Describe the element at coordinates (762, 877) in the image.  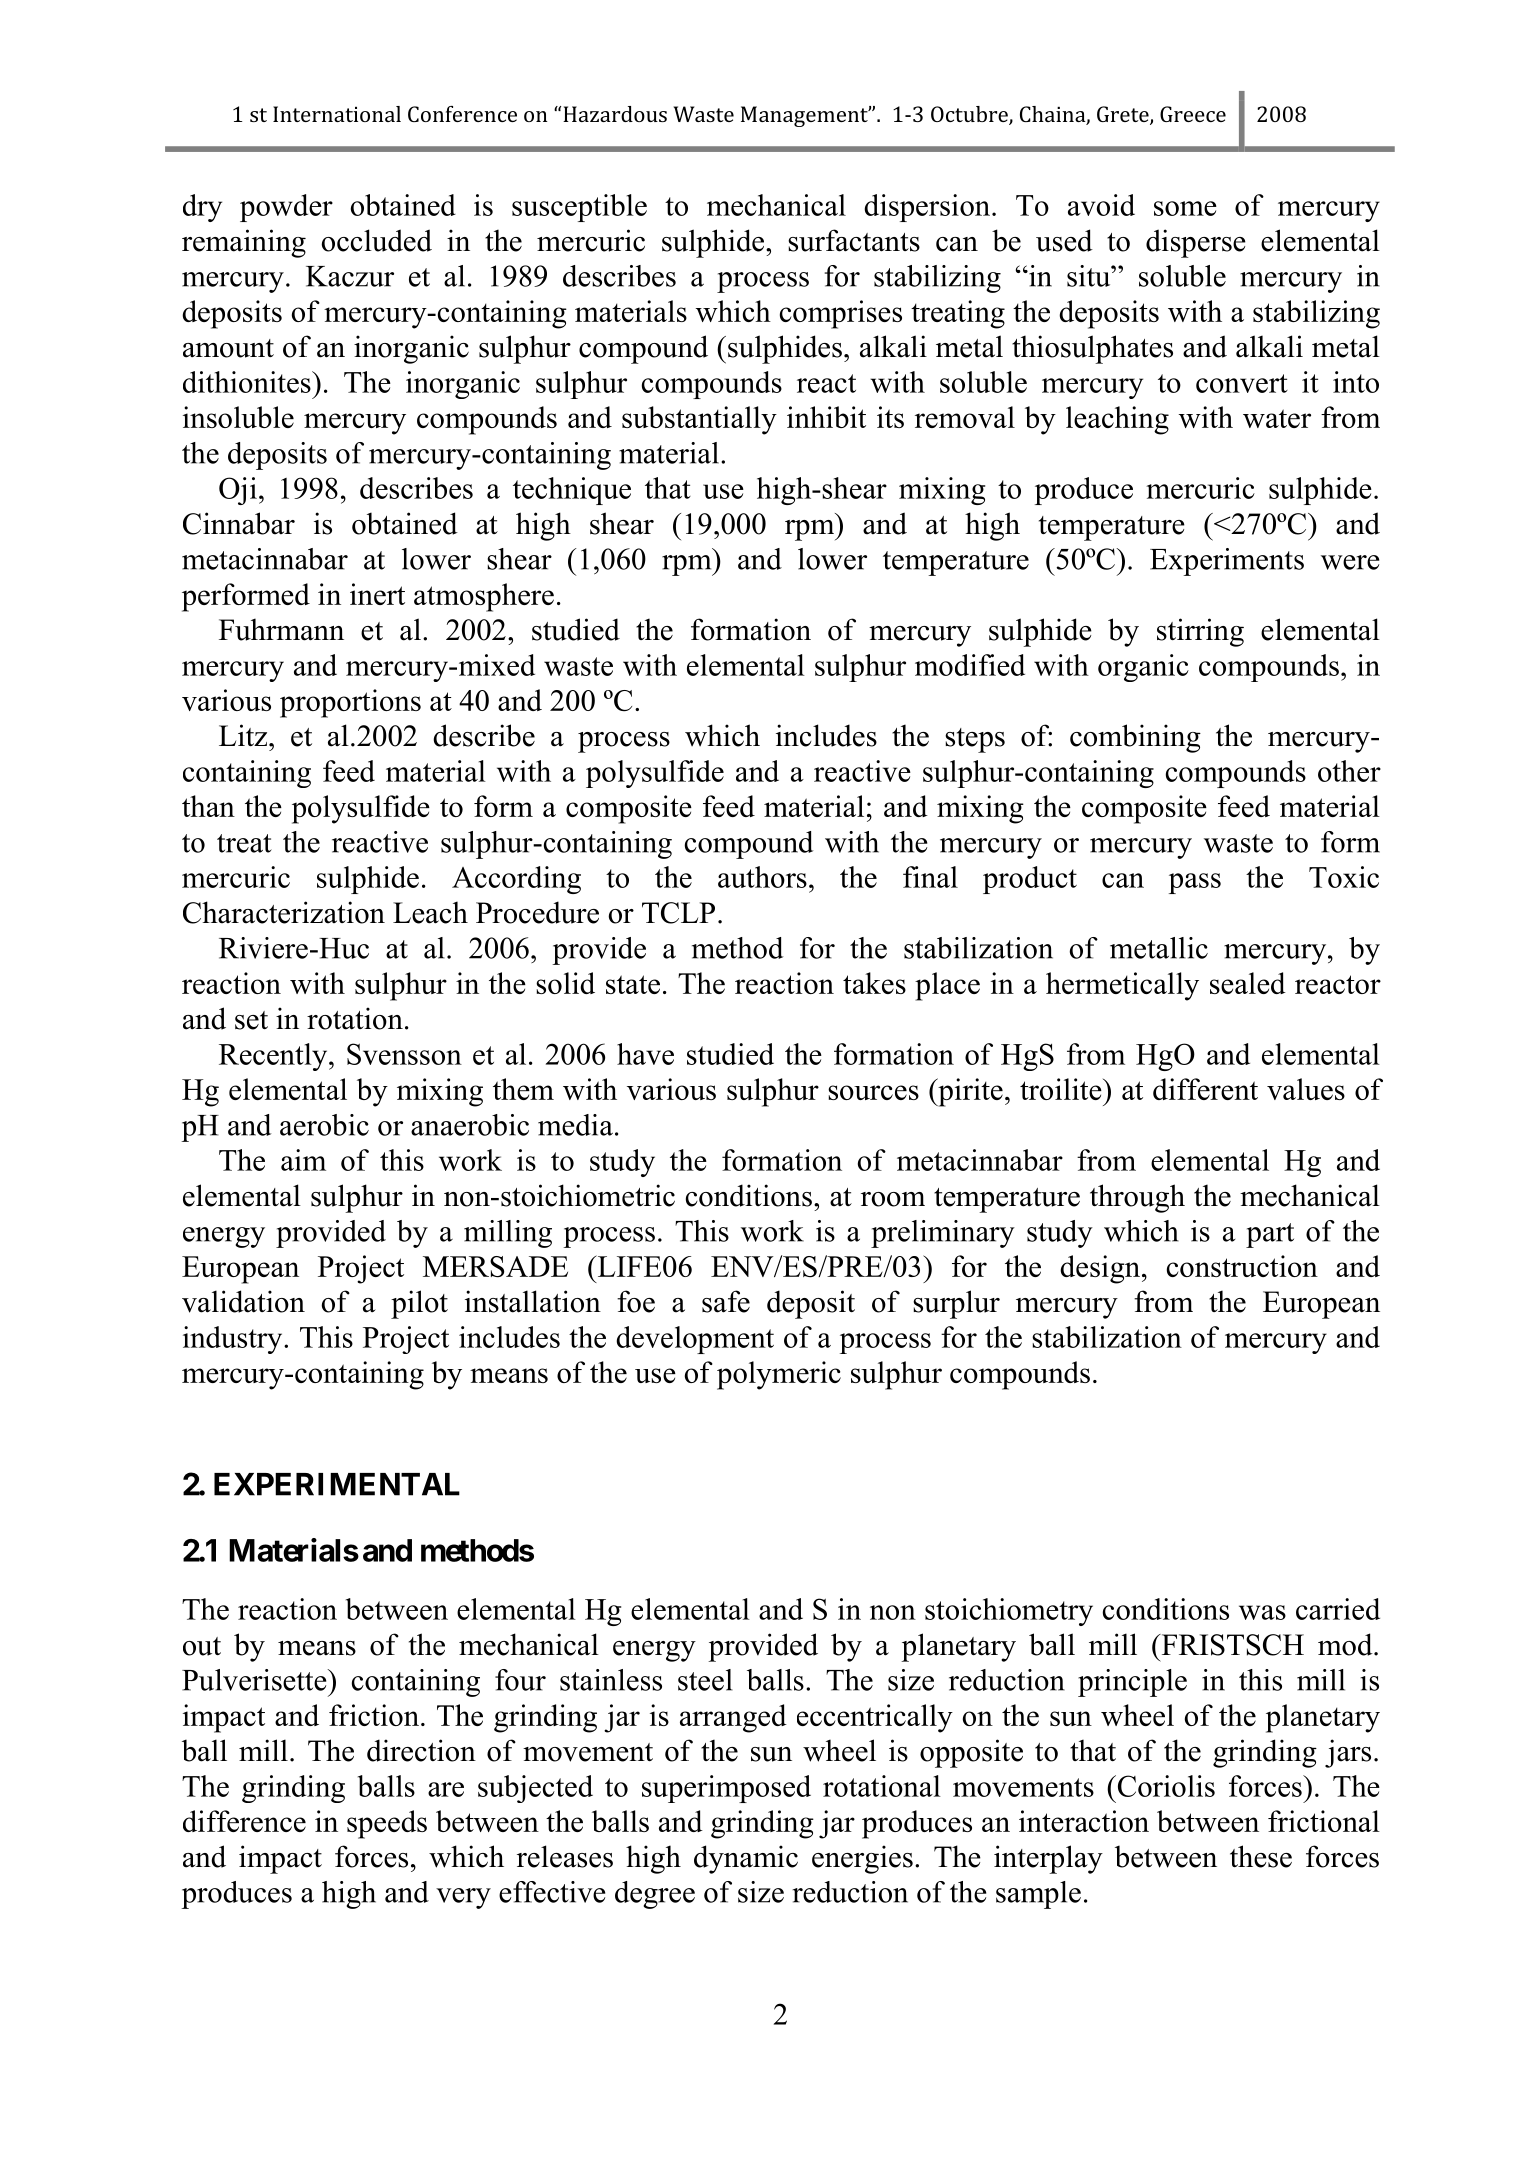
I see `authors` at that location.
